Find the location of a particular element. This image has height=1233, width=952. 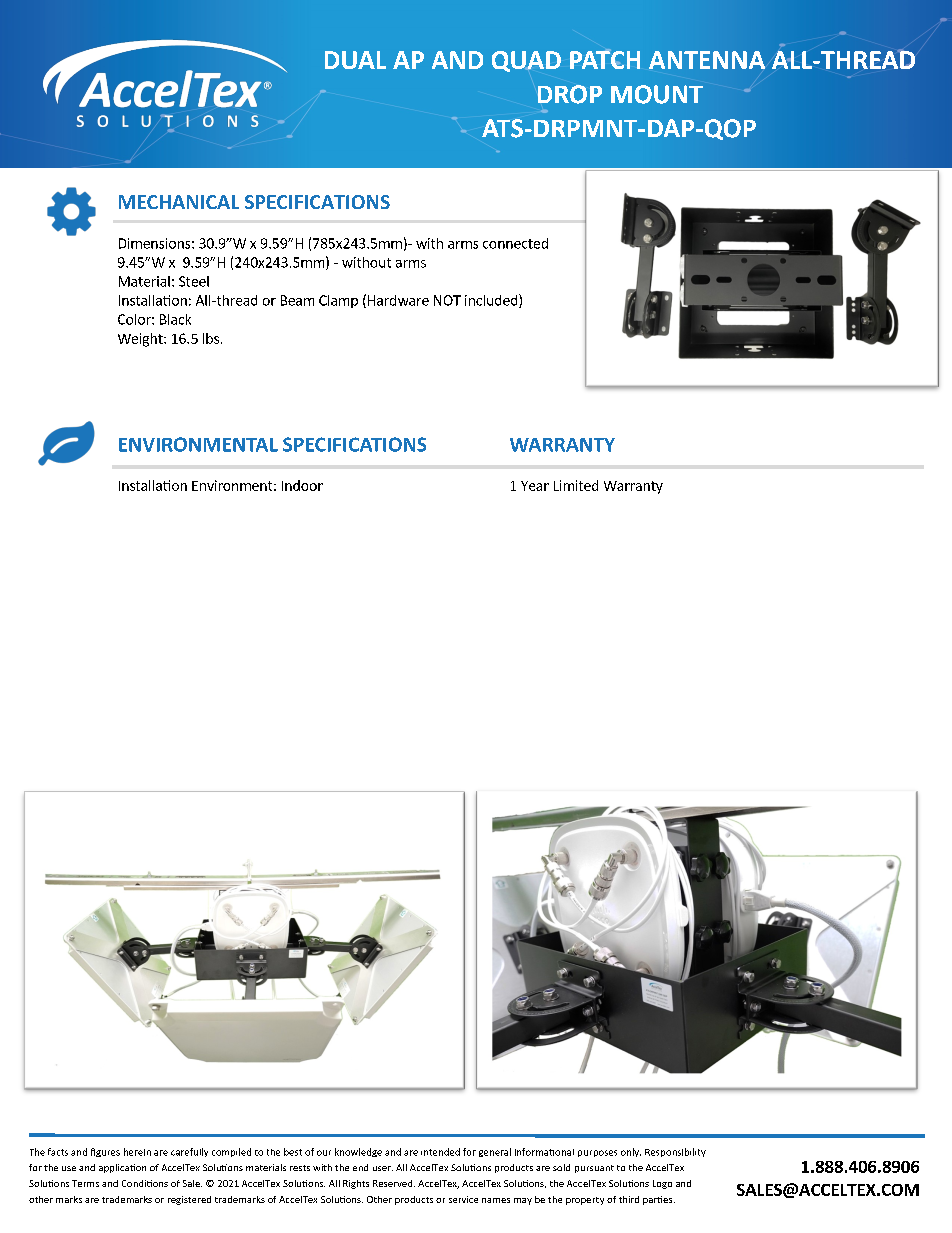

MOUNT is located at coordinates (657, 94).
